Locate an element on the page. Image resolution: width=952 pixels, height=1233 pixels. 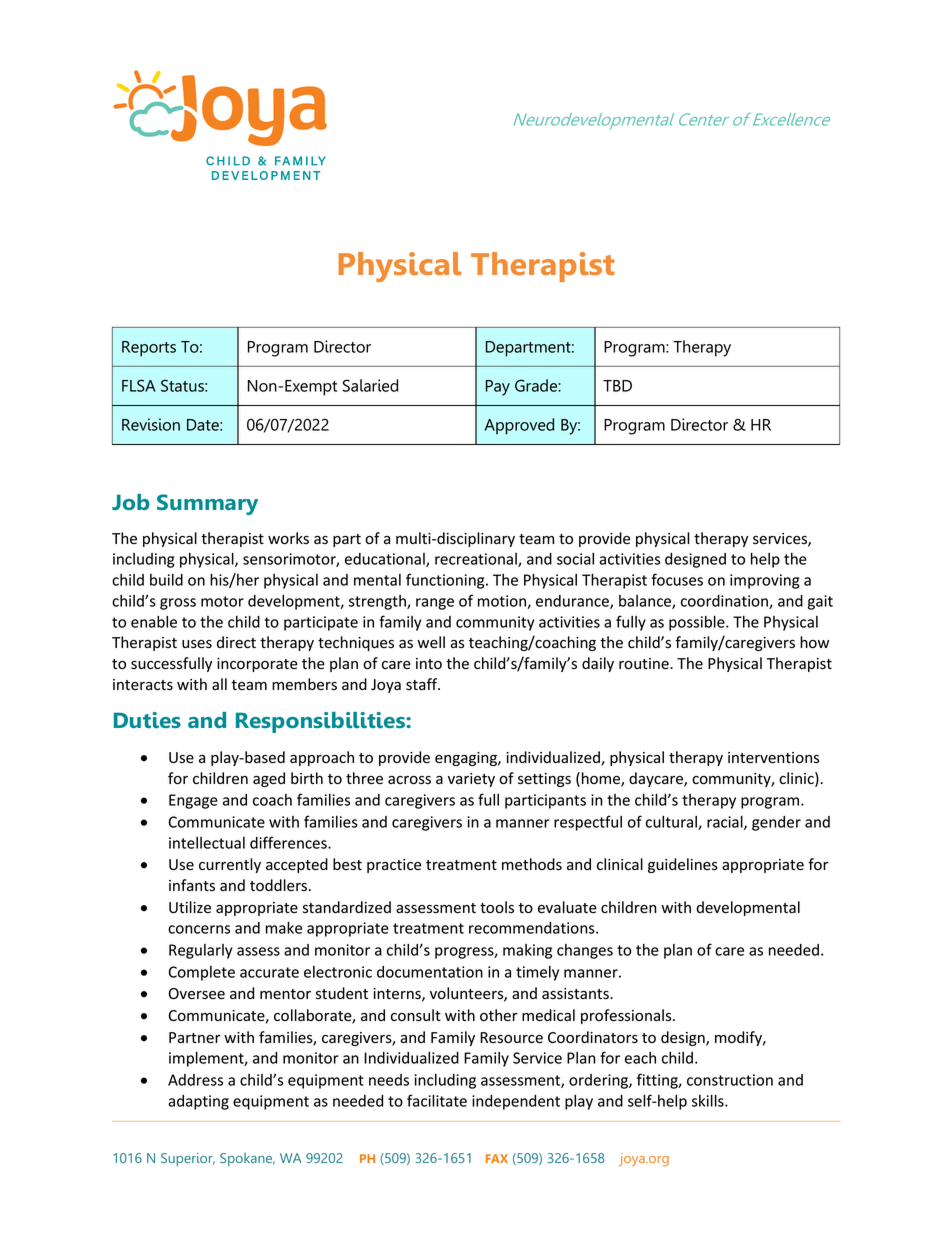
TBD is located at coordinates (617, 386).
